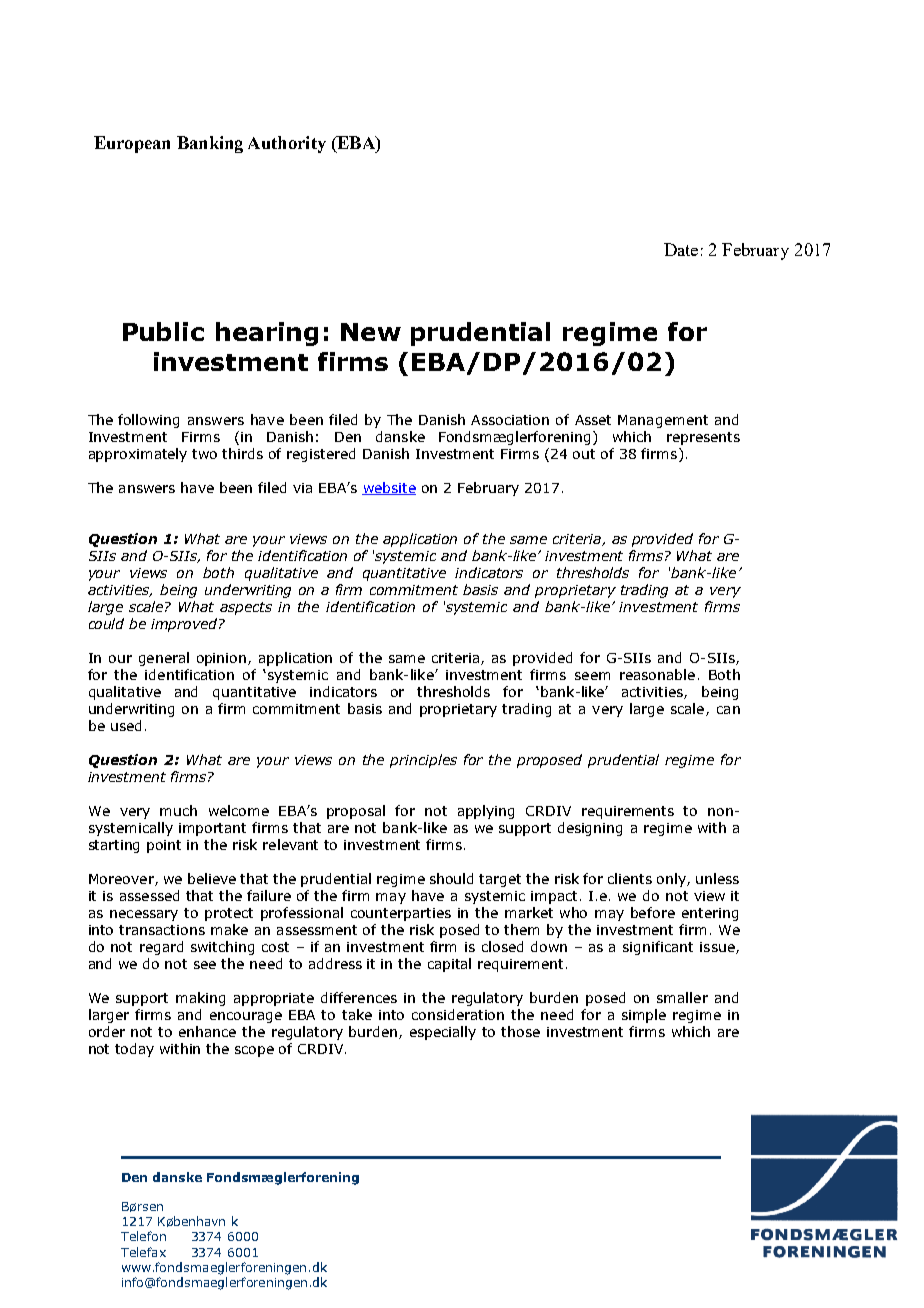 The width and height of the screenshot is (924, 1308). I want to click on general, so click(164, 659).
